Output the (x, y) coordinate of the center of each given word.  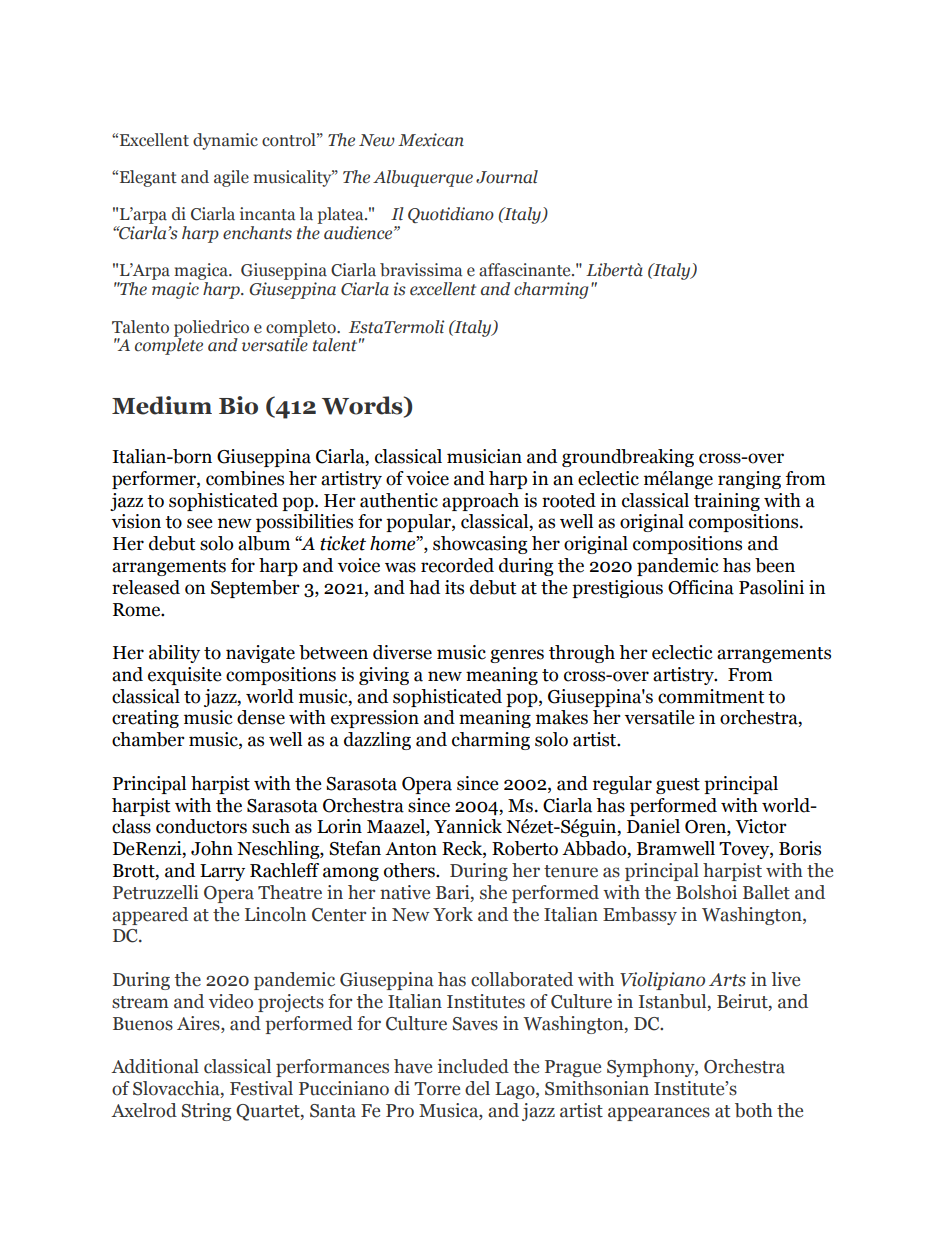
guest (678, 786)
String (206, 1112)
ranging (749, 480)
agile (231, 178)
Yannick (468, 826)
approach (480, 502)
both (754, 1110)
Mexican (431, 140)
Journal (507, 177)
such (271, 826)
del (477, 1088)
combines (245, 478)
